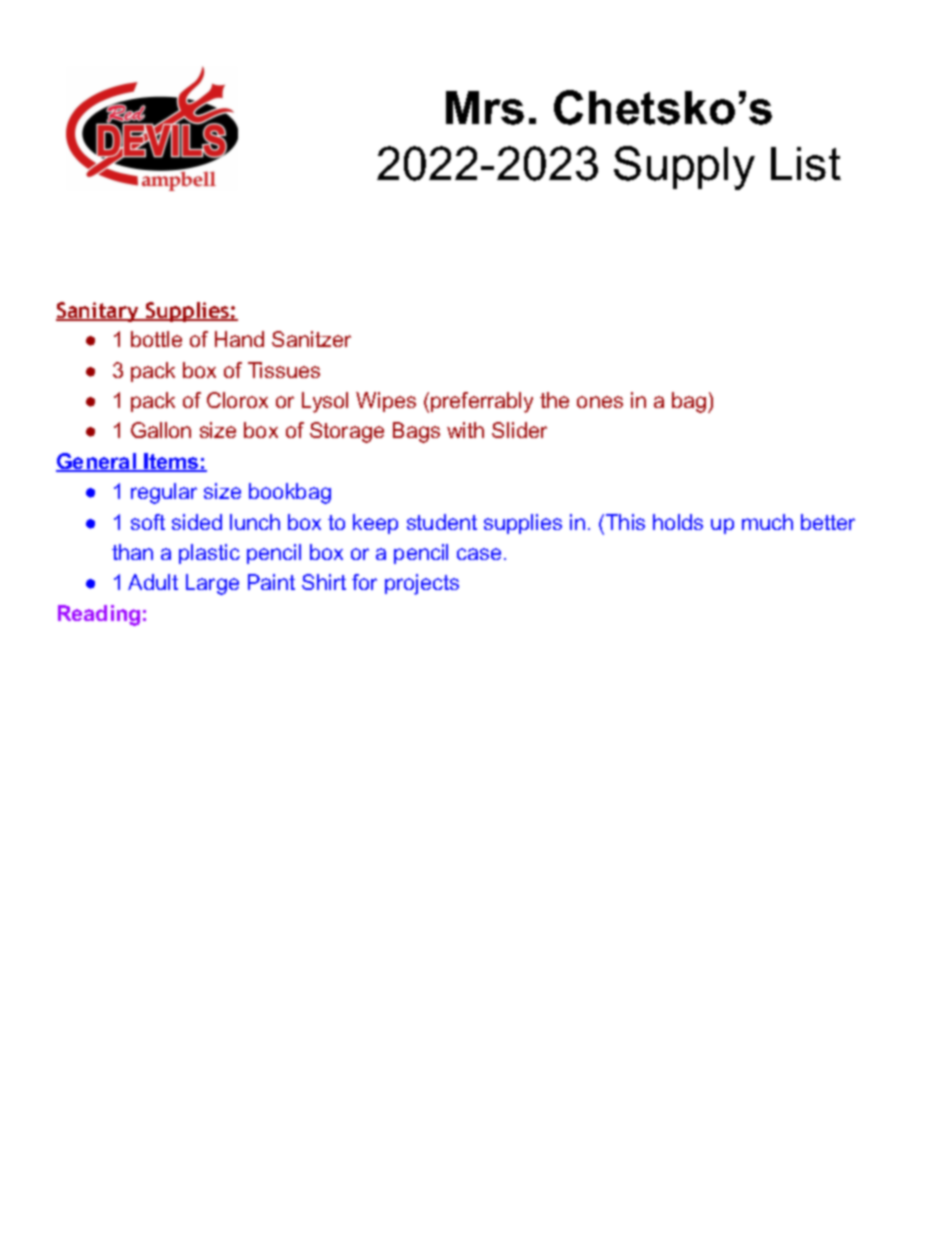  Describe the element at coordinates (212, 584) in the page. I see `Large` at that location.
